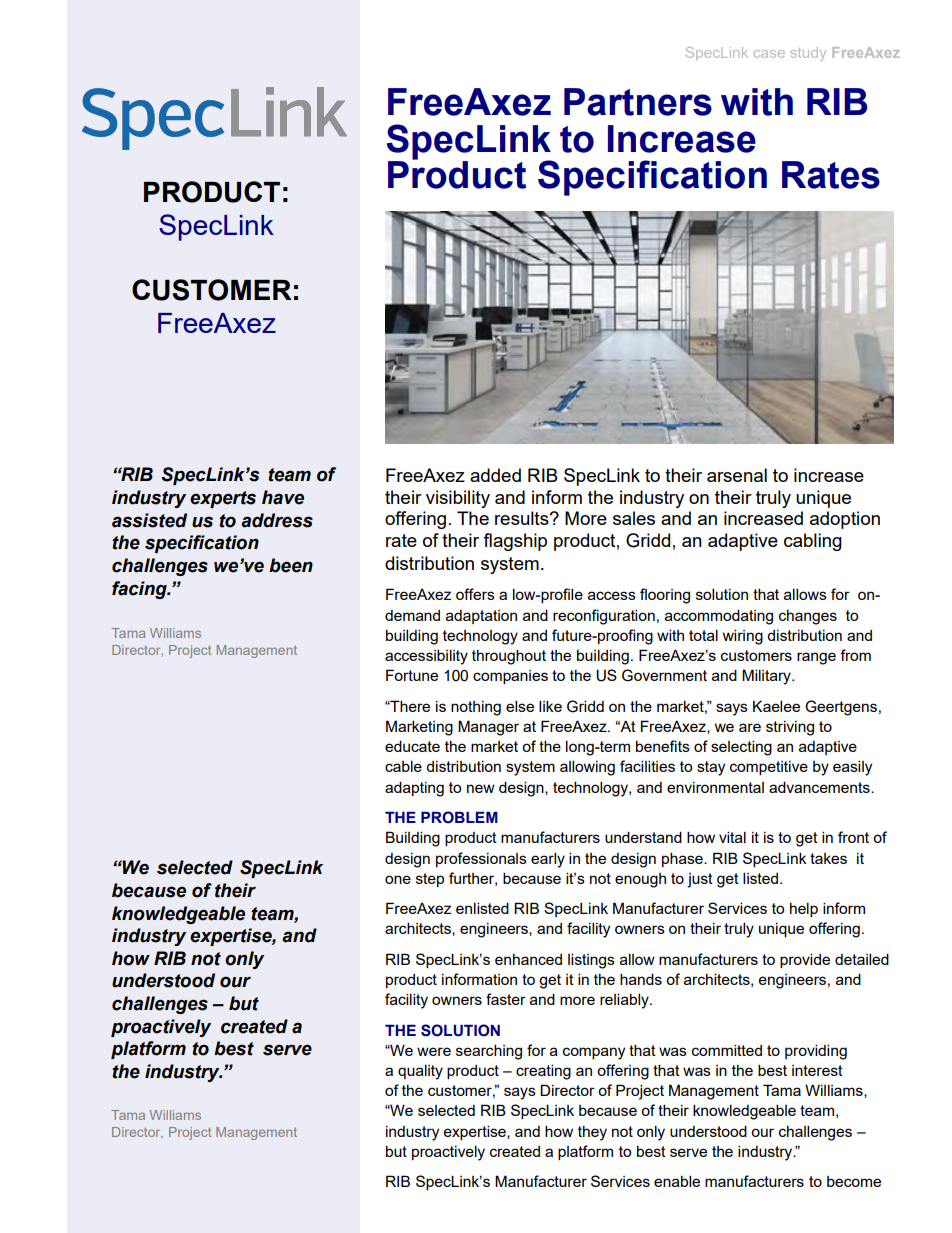 The image size is (952, 1233). I want to click on added, so click(495, 475).
